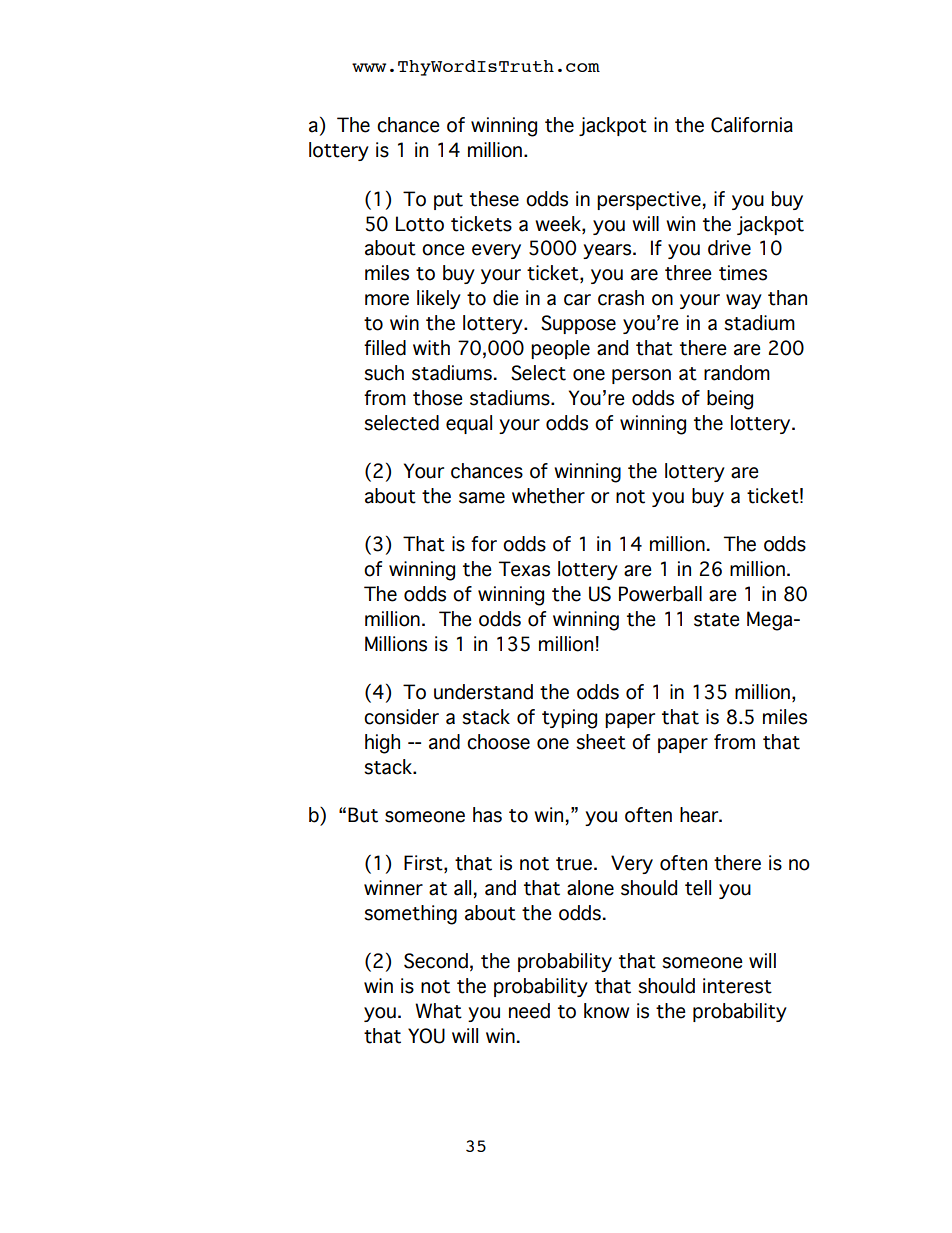 This screenshot has width=952, height=1233. Describe the element at coordinates (438, 398) in the screenshot. I see `those` at that location.
